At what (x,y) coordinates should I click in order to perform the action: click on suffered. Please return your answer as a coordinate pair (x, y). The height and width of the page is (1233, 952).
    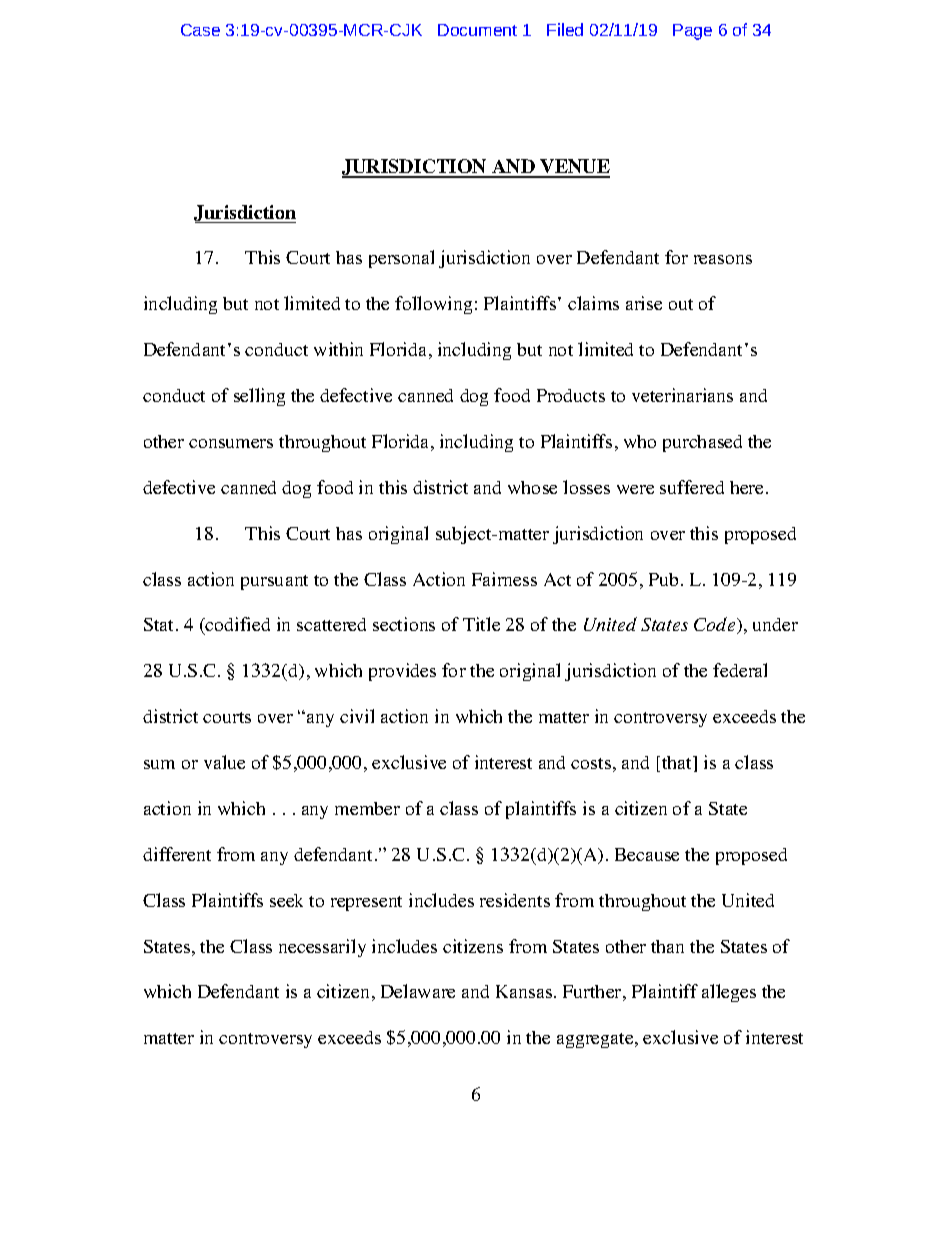
    Looking at the image, I should click on (692, 487).
